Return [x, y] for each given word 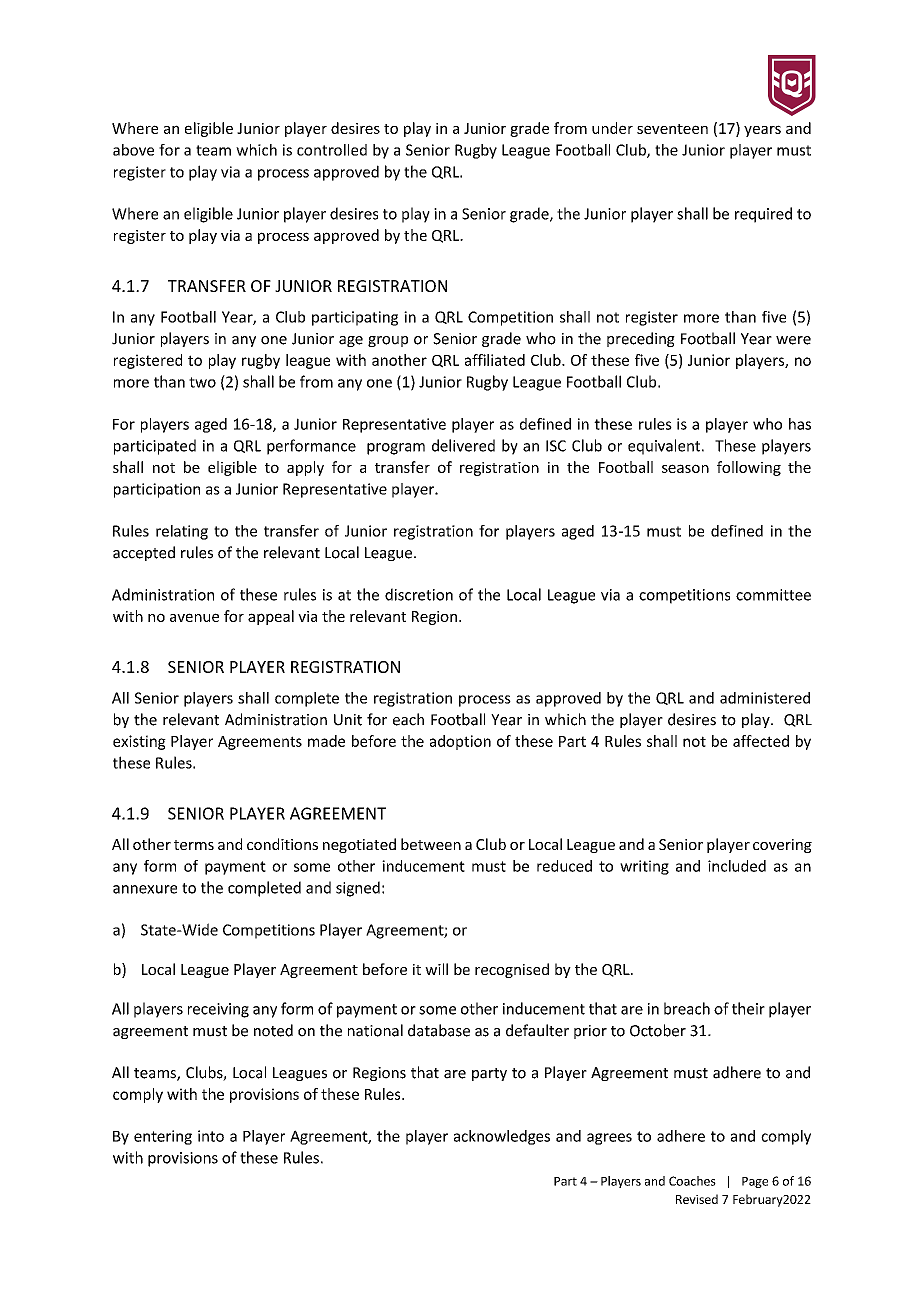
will [436, 969]
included [737, 866]
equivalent [665, 447]
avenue [194, 617]
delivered [463, 445]
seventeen [672, 129]
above [133, 150]
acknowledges [502, 1137]
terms [194, 845]
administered [765, 698]
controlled [332, 150]
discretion [419, 594]
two [202, 382]
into [211, 1136]
